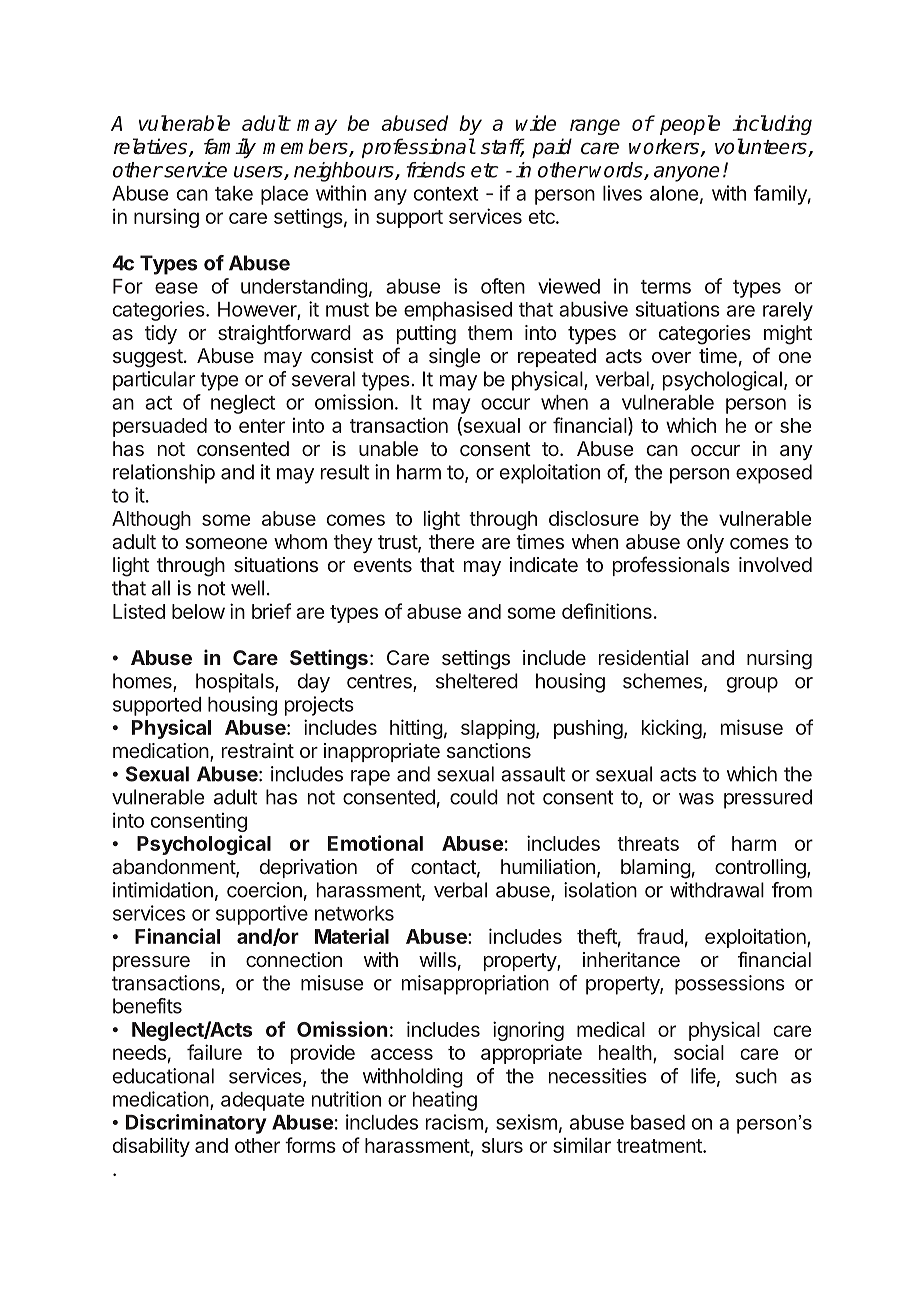  I want to click on group, so click(752, 685).
